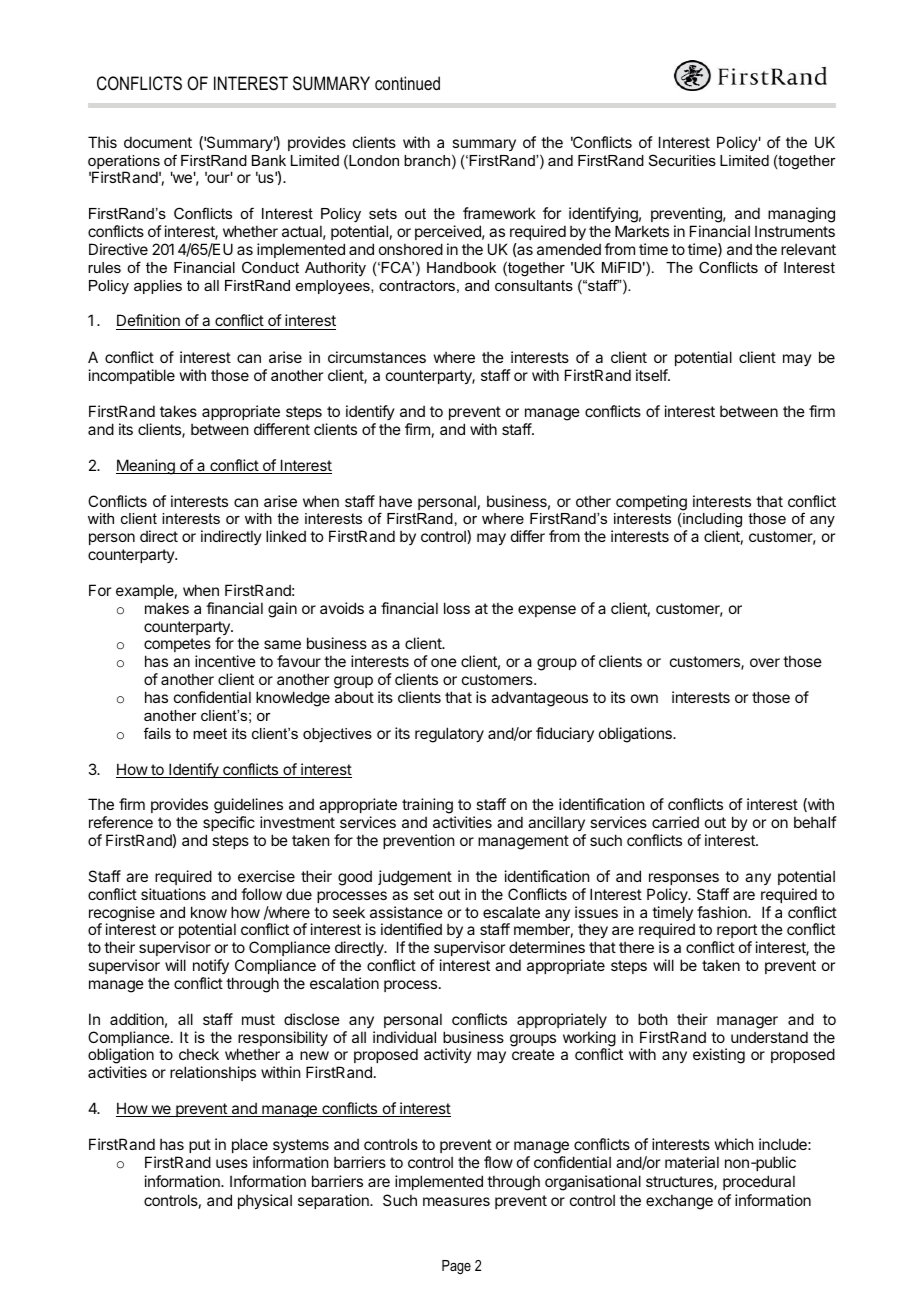  Describe the element at coordinates (395, 501) in the screenshot. I see `have` at that location.
